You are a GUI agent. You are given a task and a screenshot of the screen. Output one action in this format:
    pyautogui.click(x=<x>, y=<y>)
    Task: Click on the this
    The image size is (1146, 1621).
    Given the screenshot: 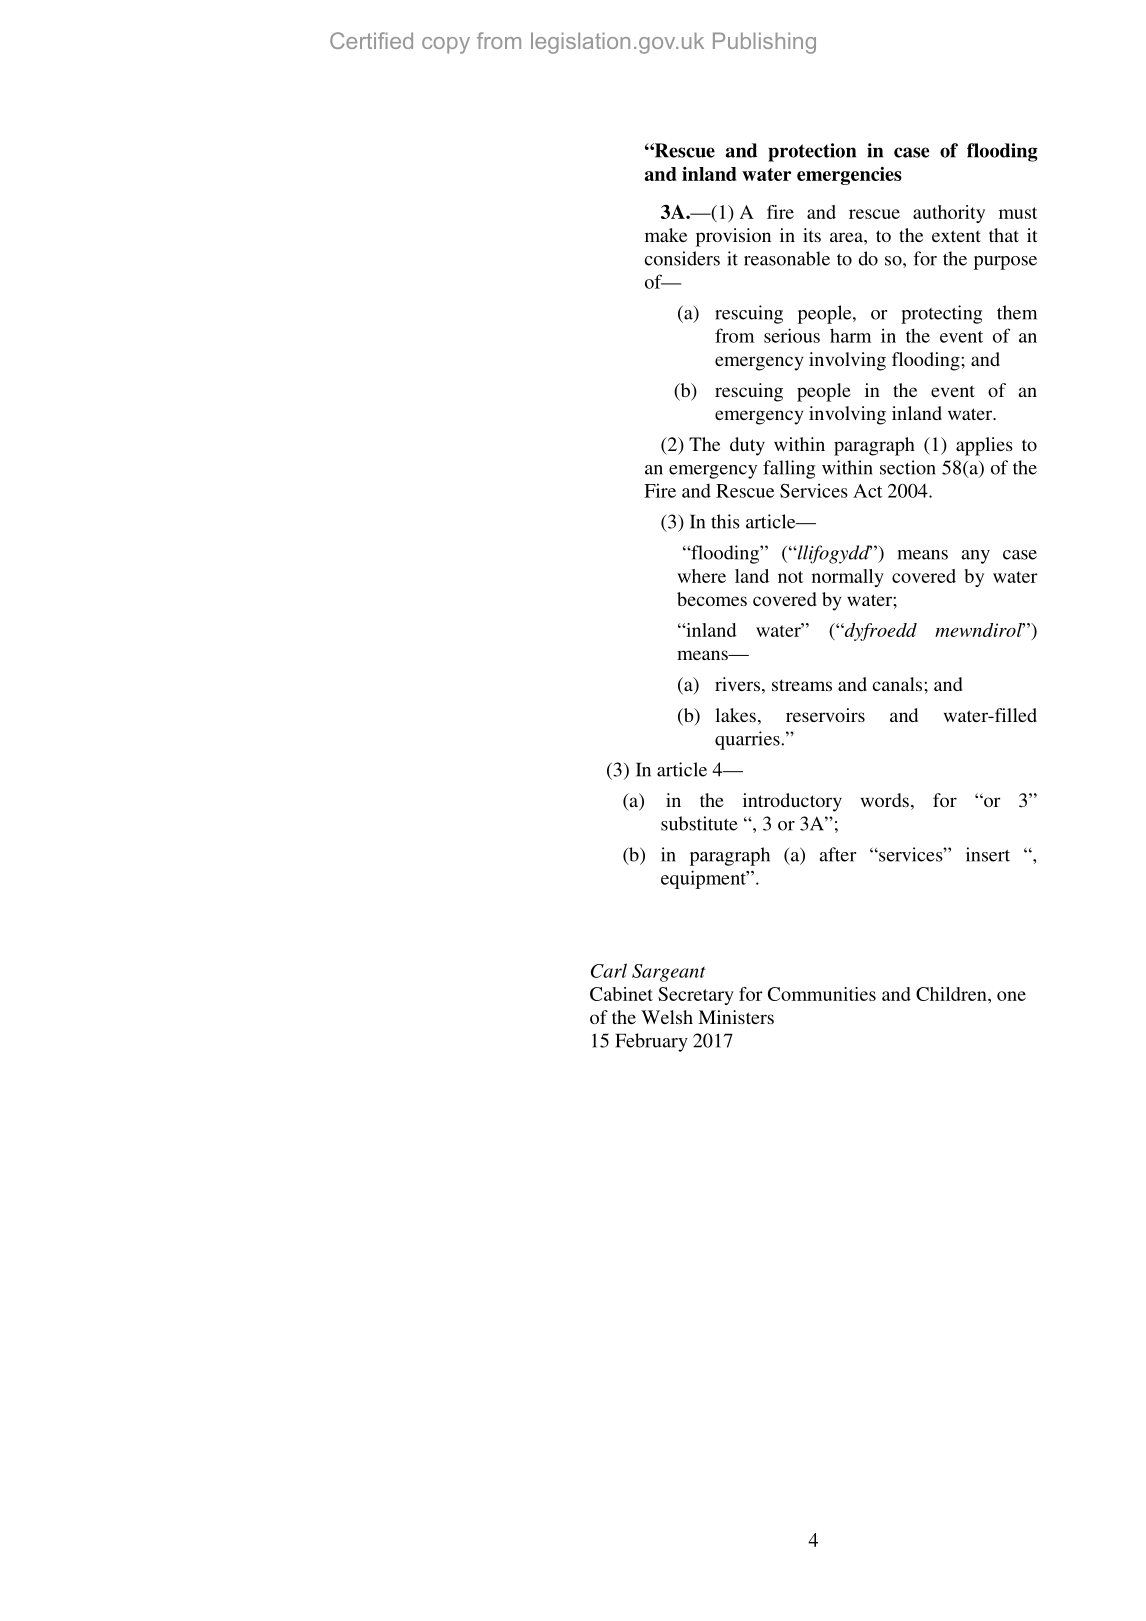 What is the action you would take?
    pyautogui.click(x=725, y=521)
